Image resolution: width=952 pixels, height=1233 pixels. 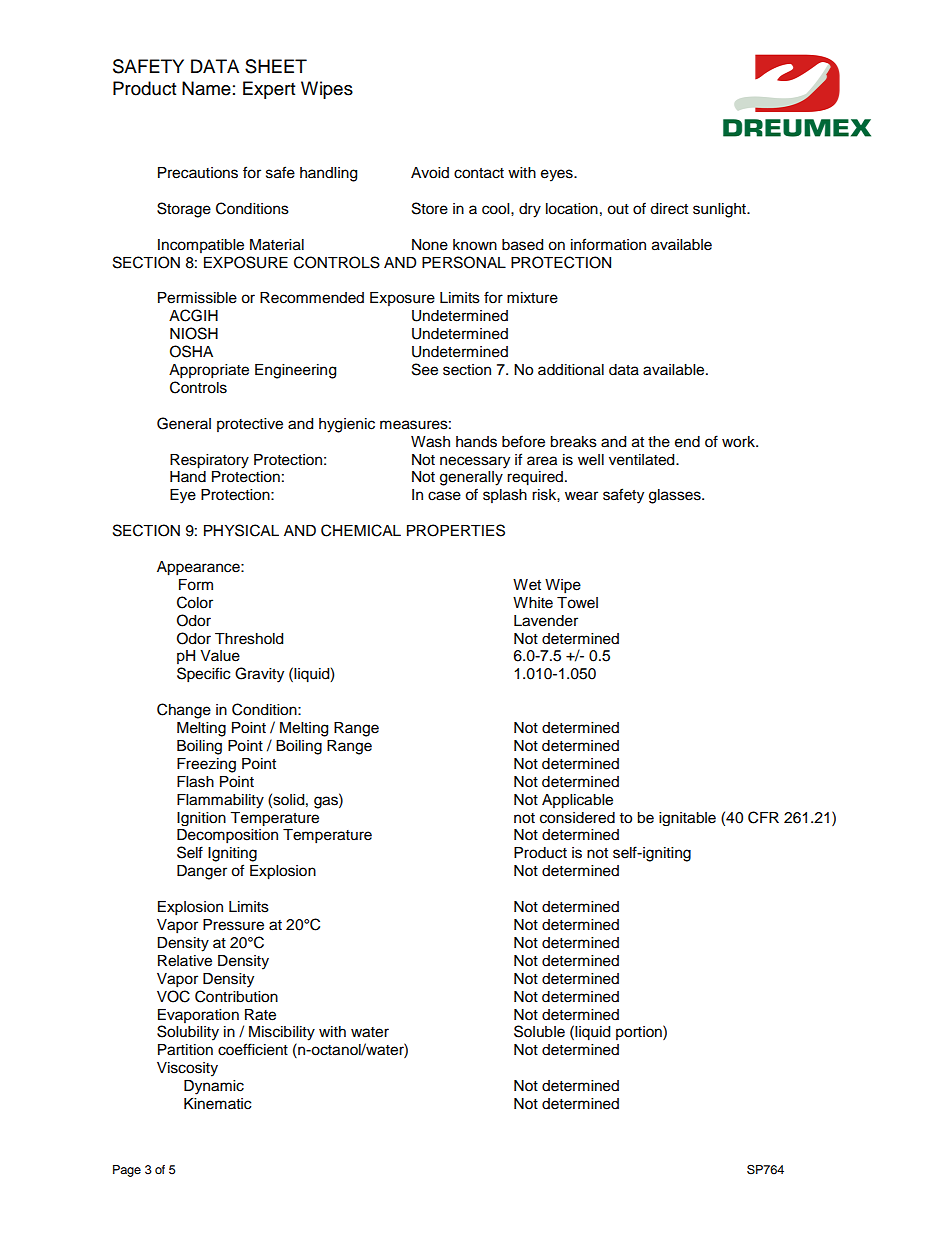 I want to click on Name, so click(x=206, y=88).
